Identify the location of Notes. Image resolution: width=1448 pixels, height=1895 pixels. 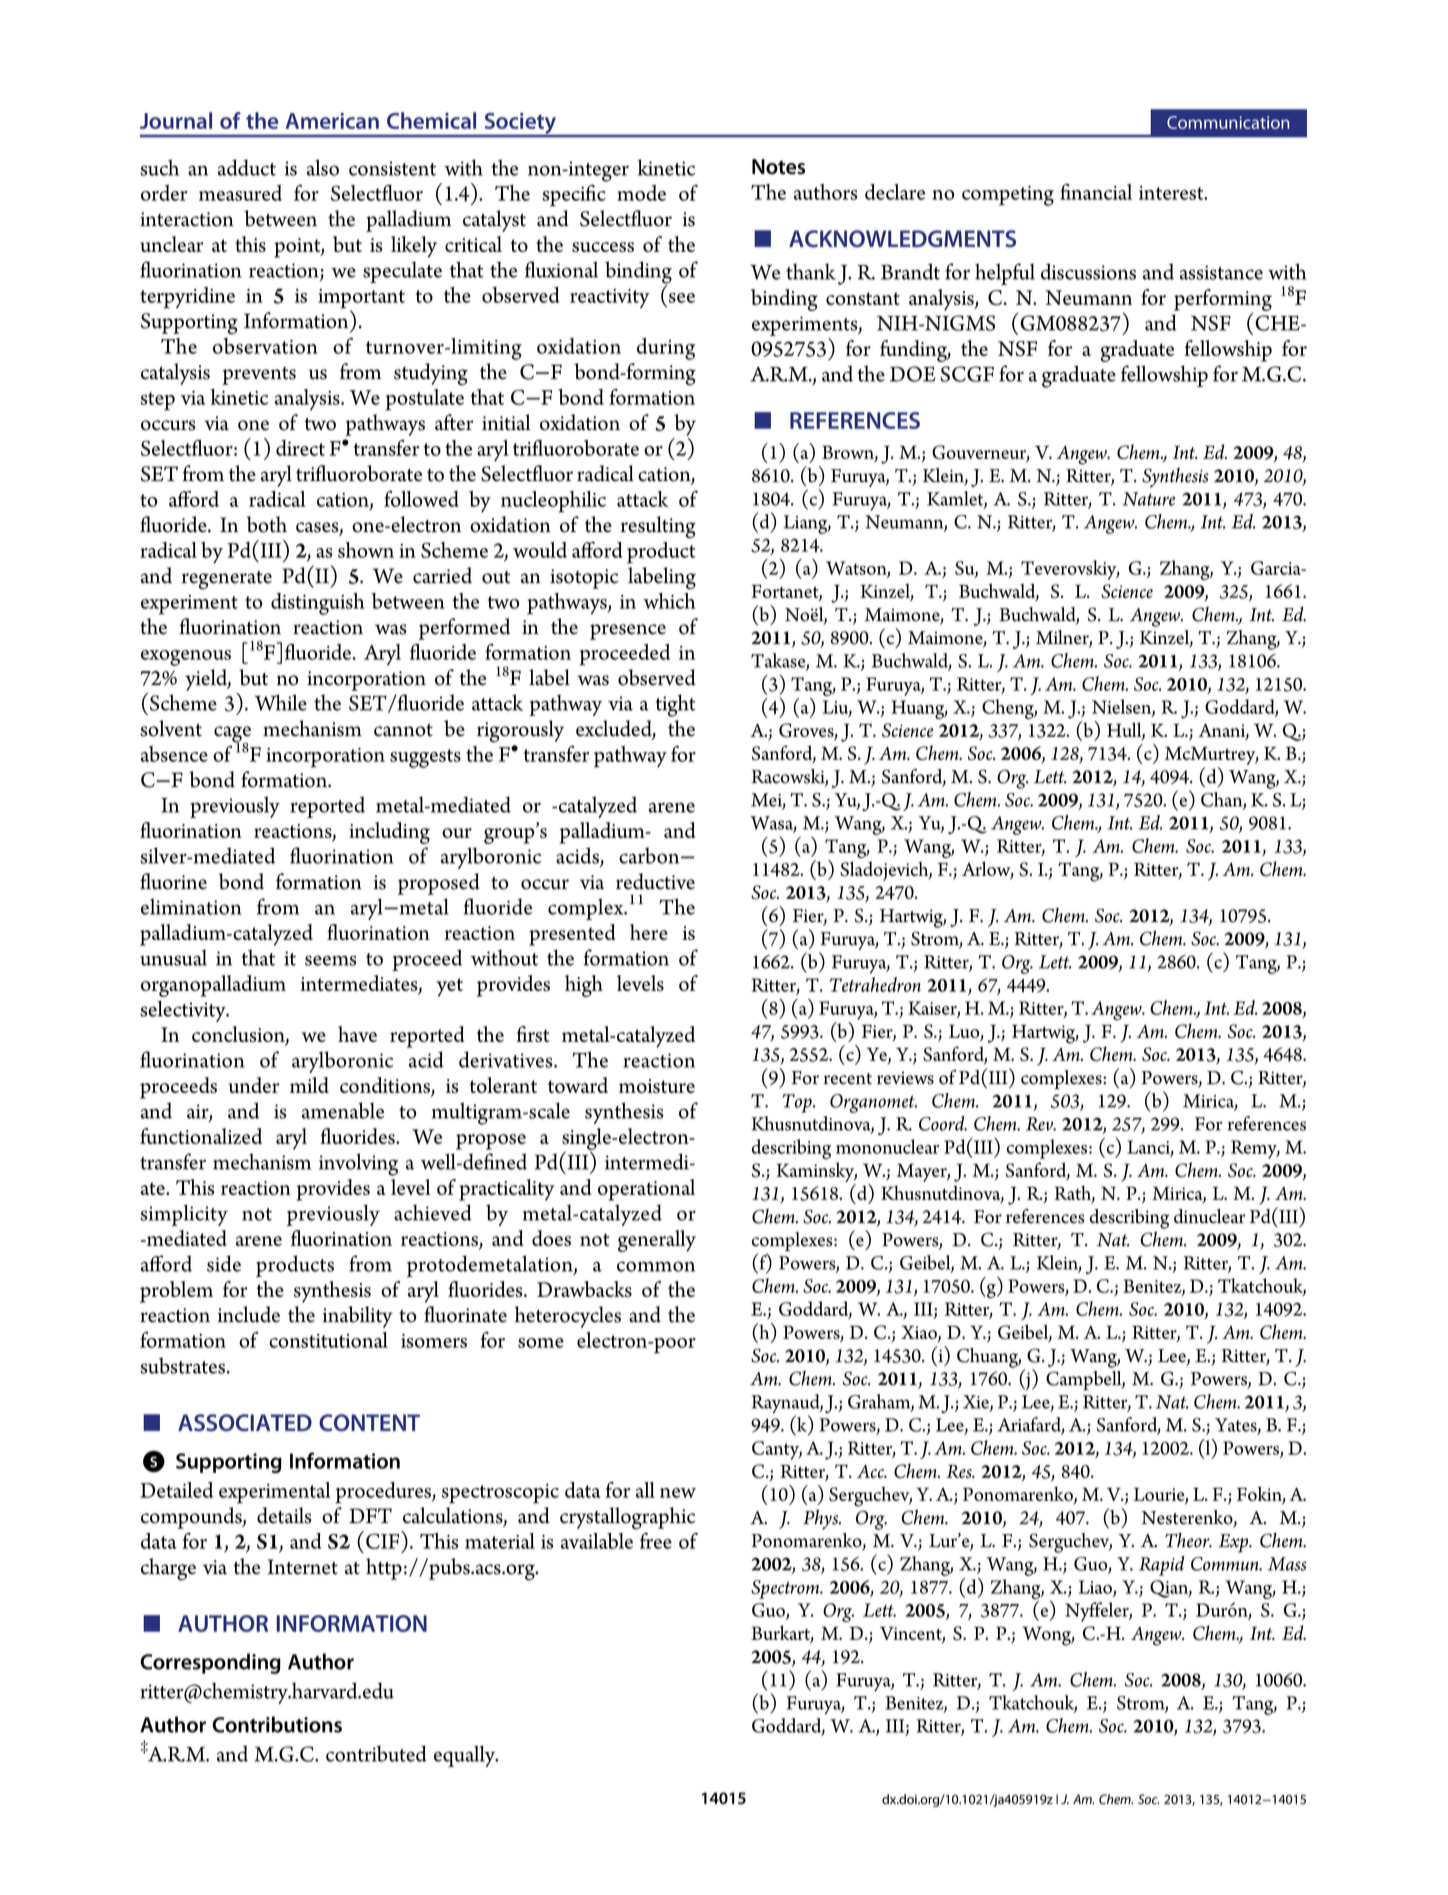
(778, 167).
